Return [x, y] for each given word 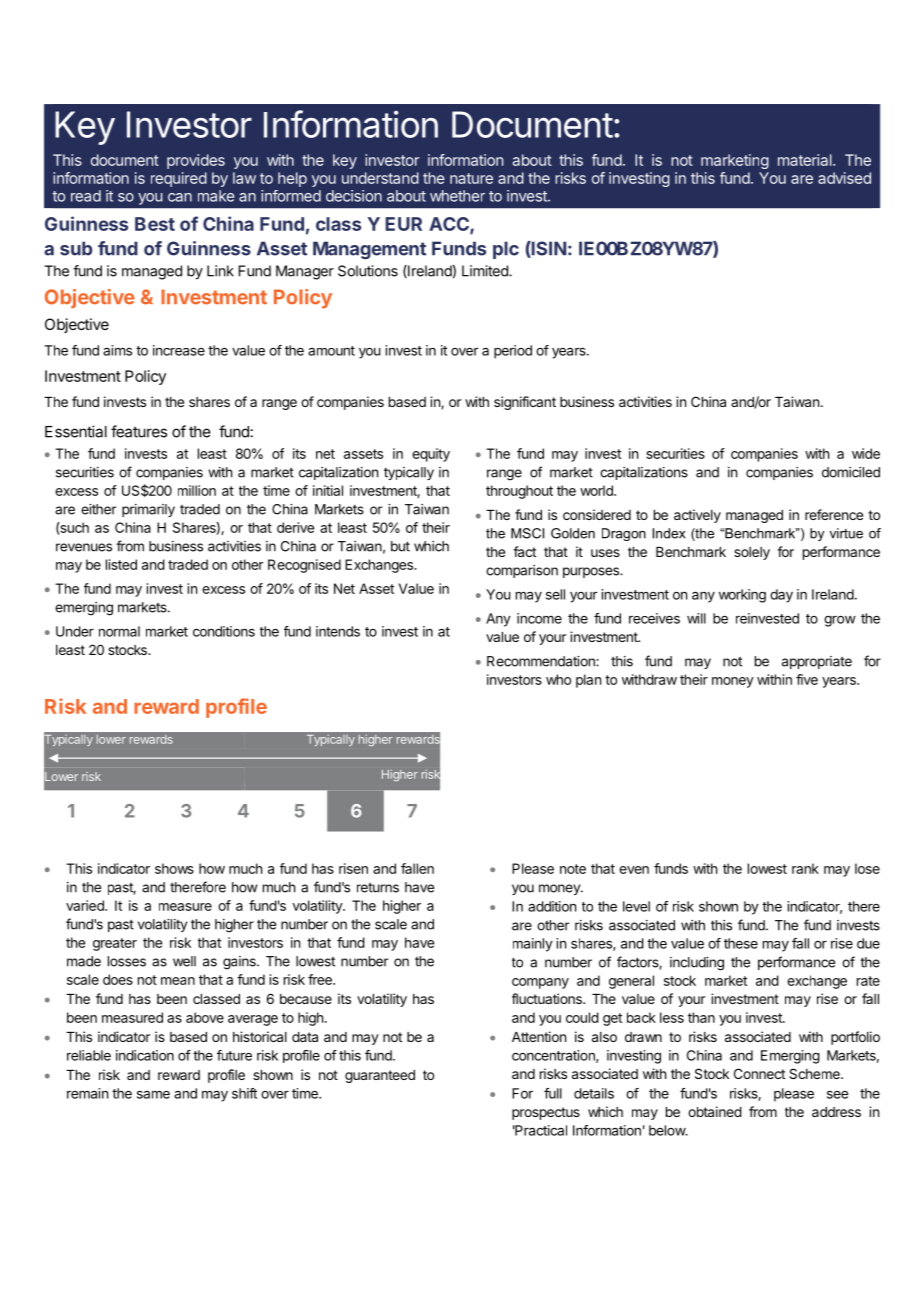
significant [525, 403]
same [153, 1094]
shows [174, 868]
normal [119, 631]
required [179, 179]
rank [805, 868]
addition [552, 906]
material [806, 160]
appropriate [817, 662]
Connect [759, 1073]
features [139, 431]
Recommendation [542, 661]
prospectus [546, 1113]
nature [471, 178]
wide [866, 453]
